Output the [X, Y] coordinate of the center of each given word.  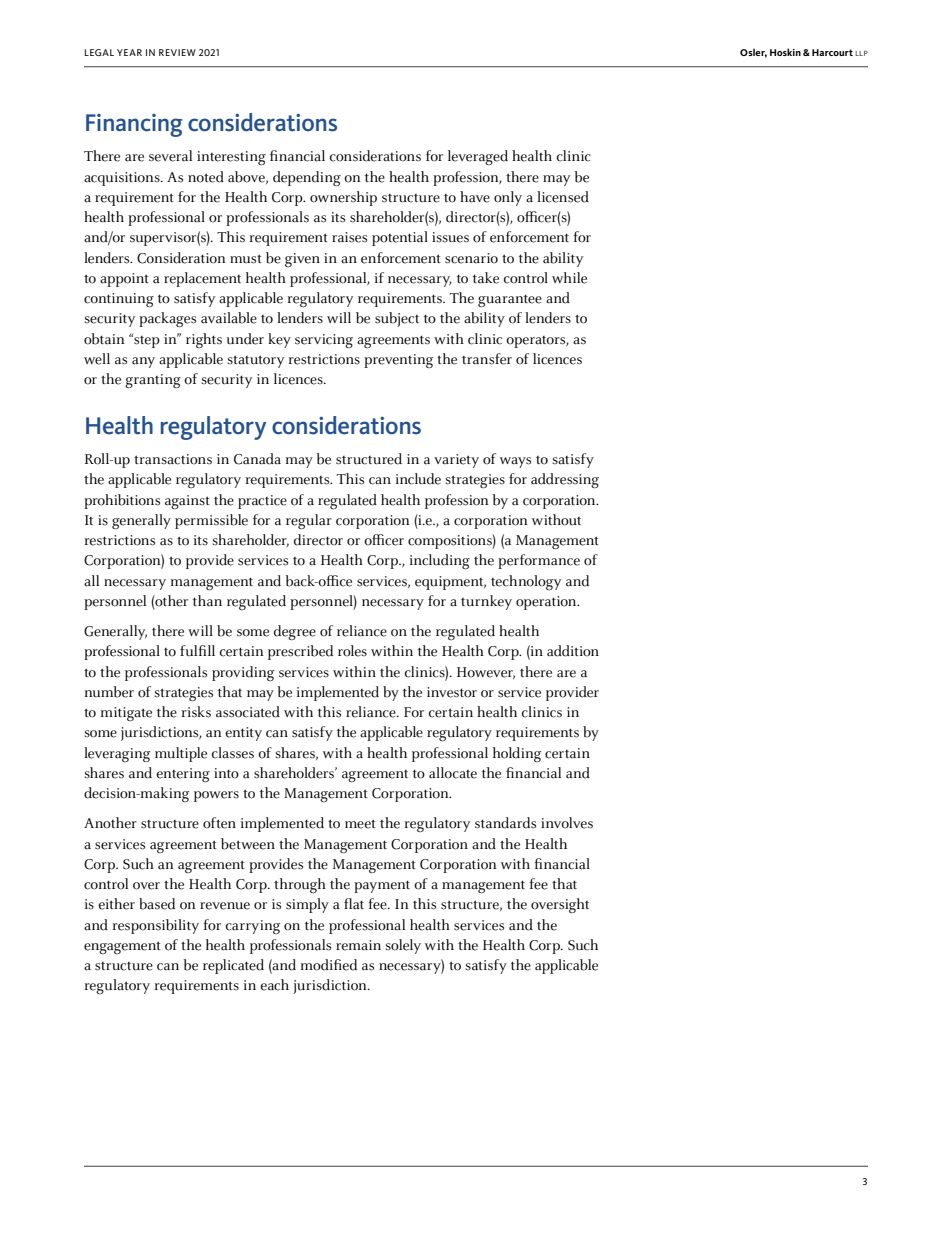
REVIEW [177, 52]
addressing [565, 480]
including [440, 562]
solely [403, 946]
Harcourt [832, 52]
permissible [211, 521]
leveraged [478, 157]
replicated [233, 966]
